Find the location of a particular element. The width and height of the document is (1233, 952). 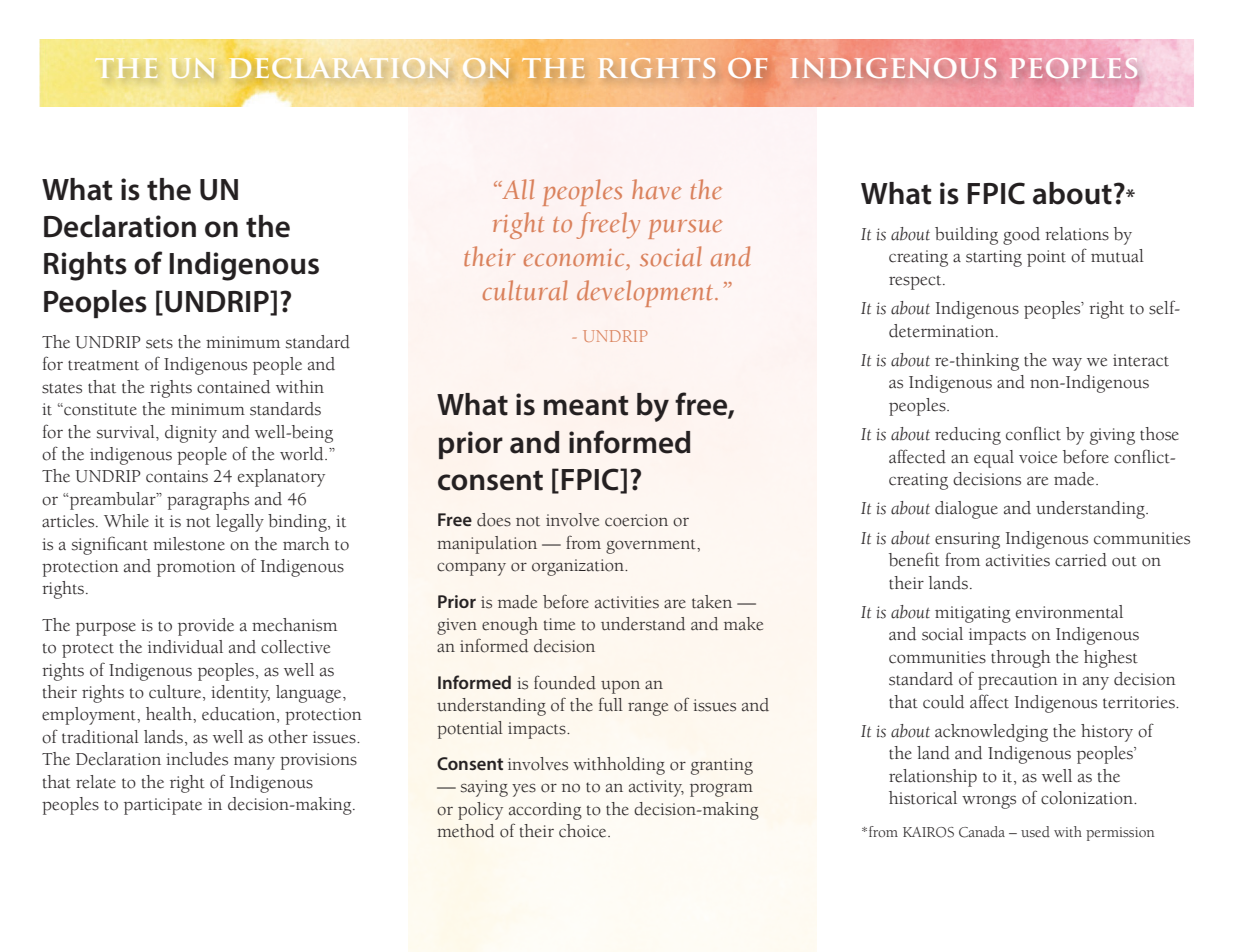

dialogue is located at coordinates (966, 510).
